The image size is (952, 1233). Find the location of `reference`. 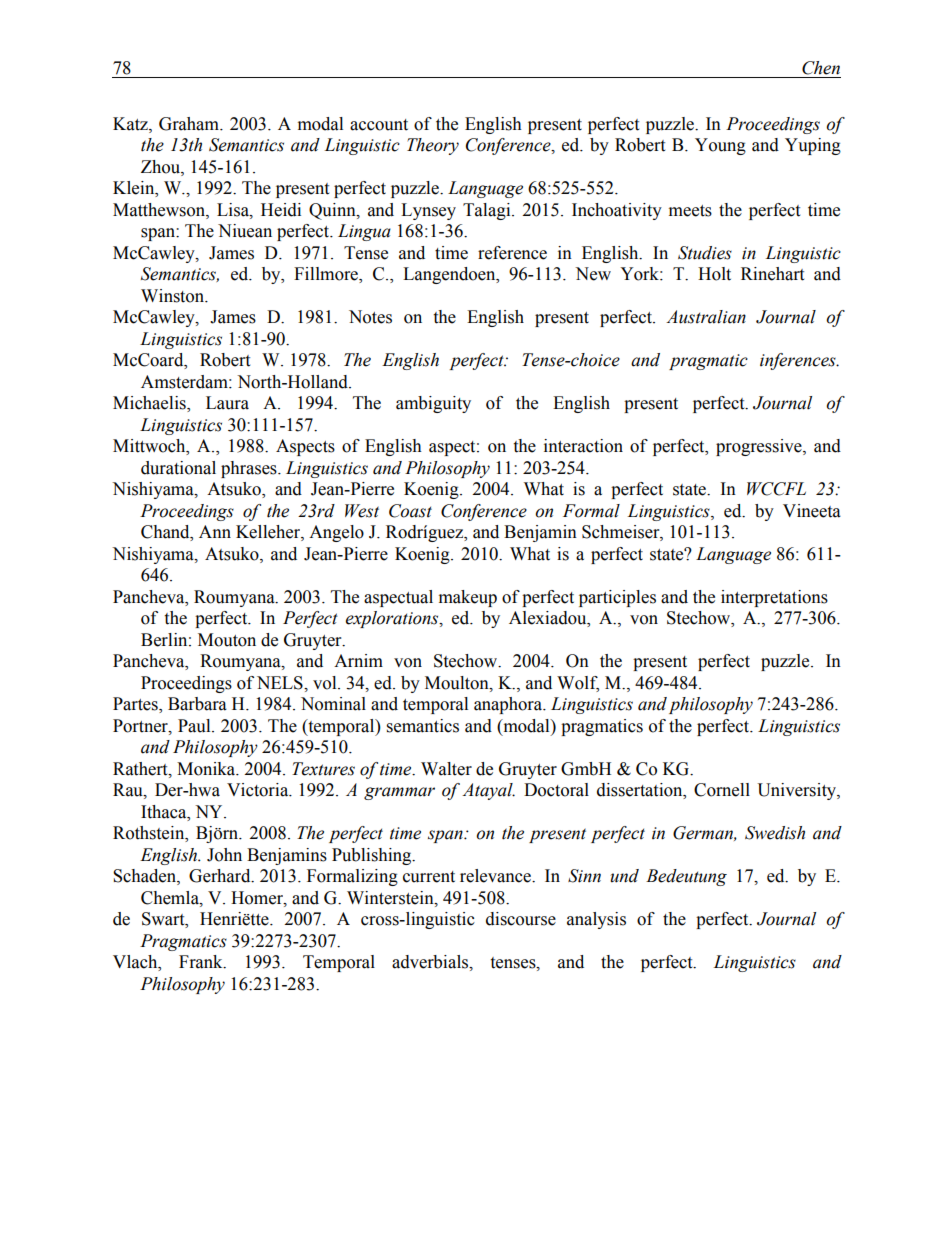

reference is located at coordinates (512, 253).
